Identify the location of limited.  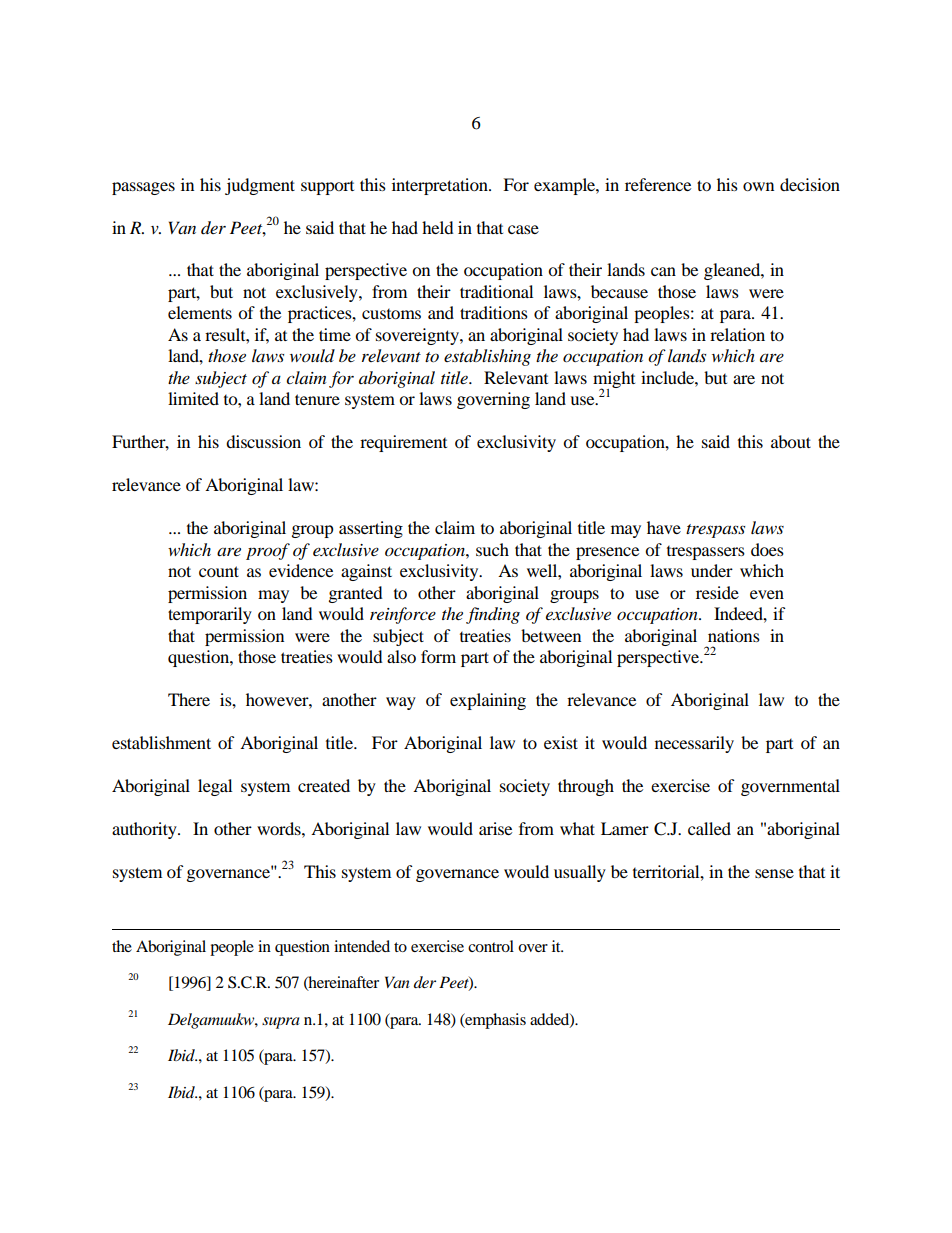
(193, 398).
